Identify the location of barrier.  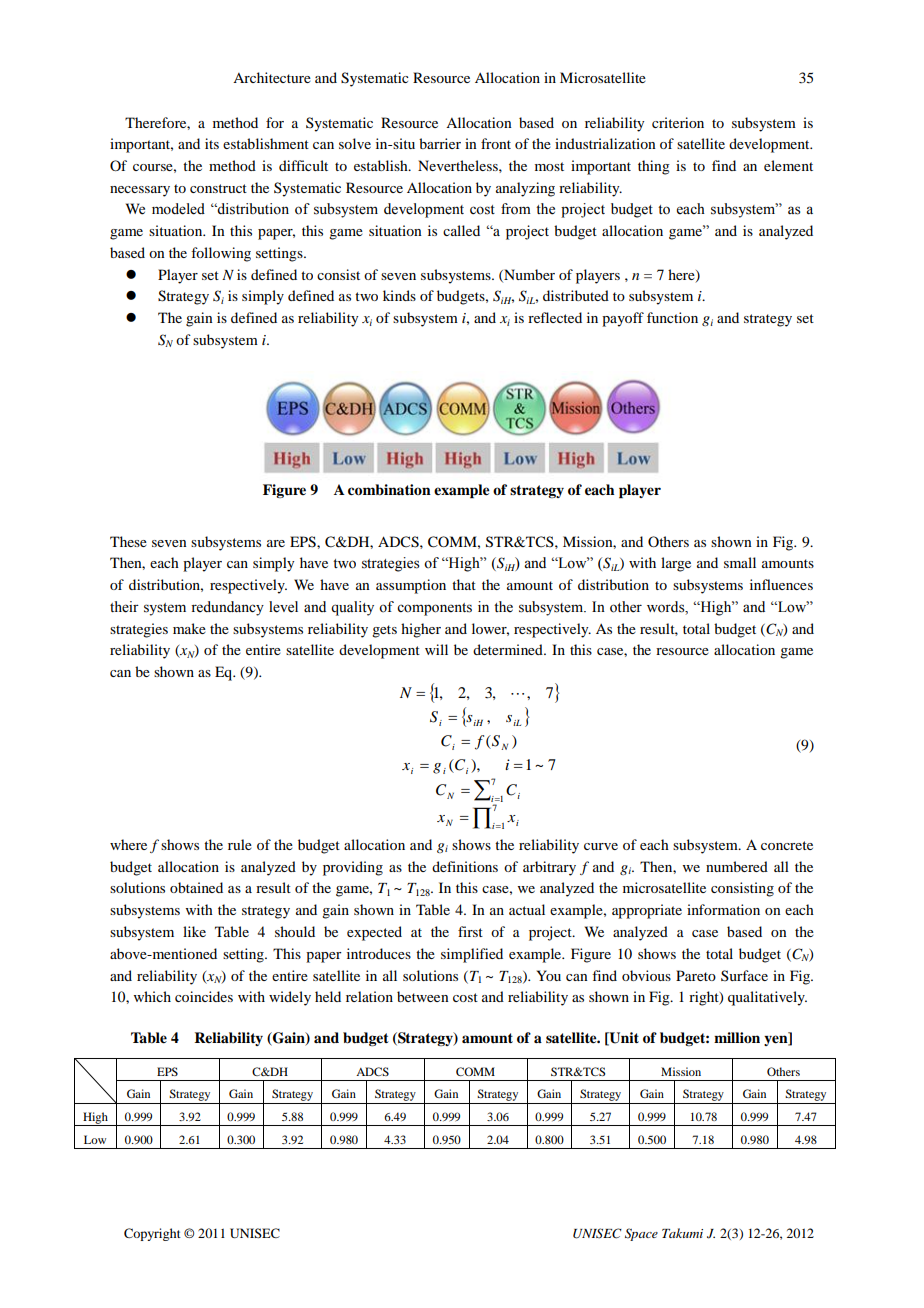
(440, 143).
